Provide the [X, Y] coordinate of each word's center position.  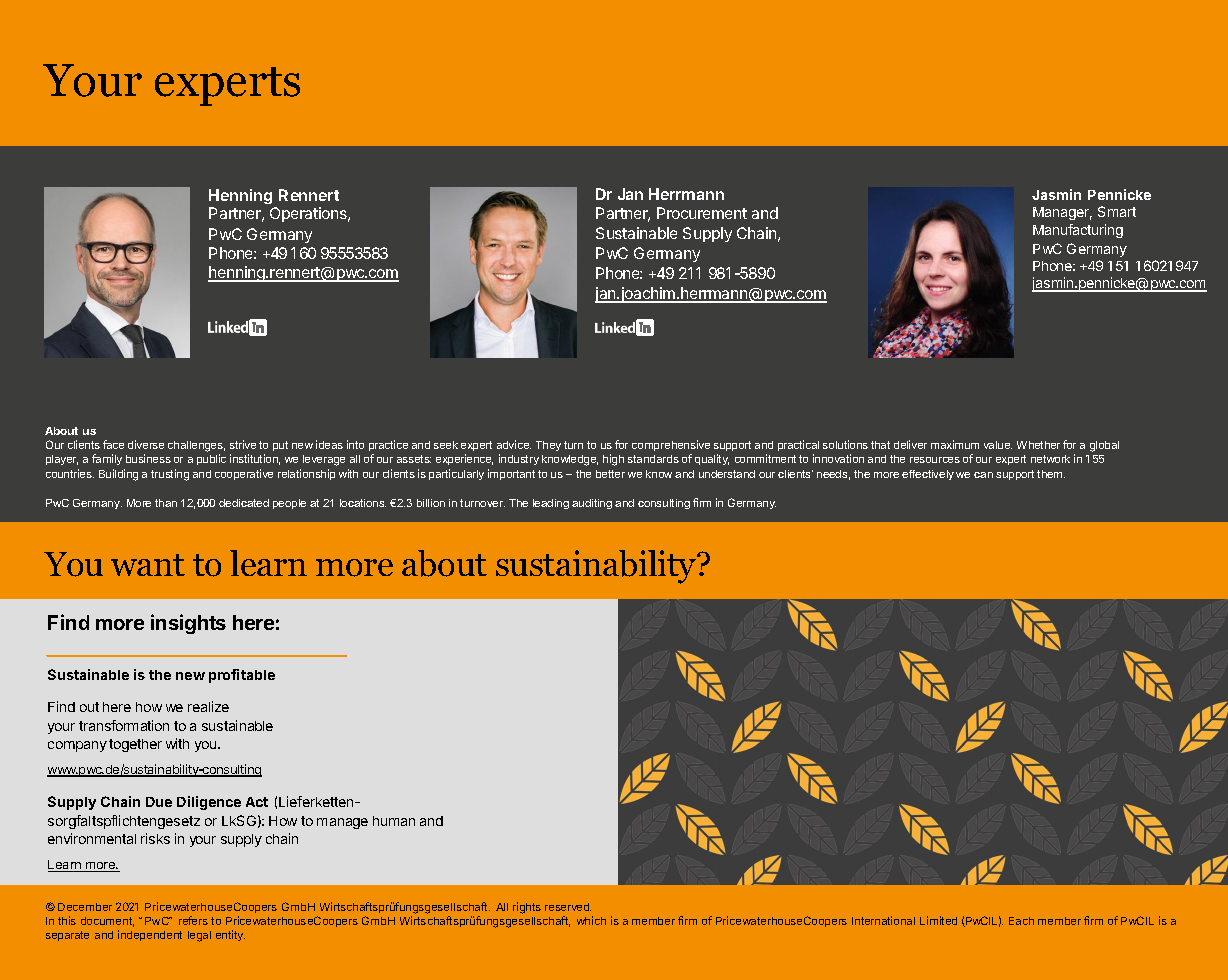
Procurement [702, 213]
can [983, 475]
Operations [309, 214]
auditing [592, 504]
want [148, 565]
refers [193, 920]
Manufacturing [1078, 231]
